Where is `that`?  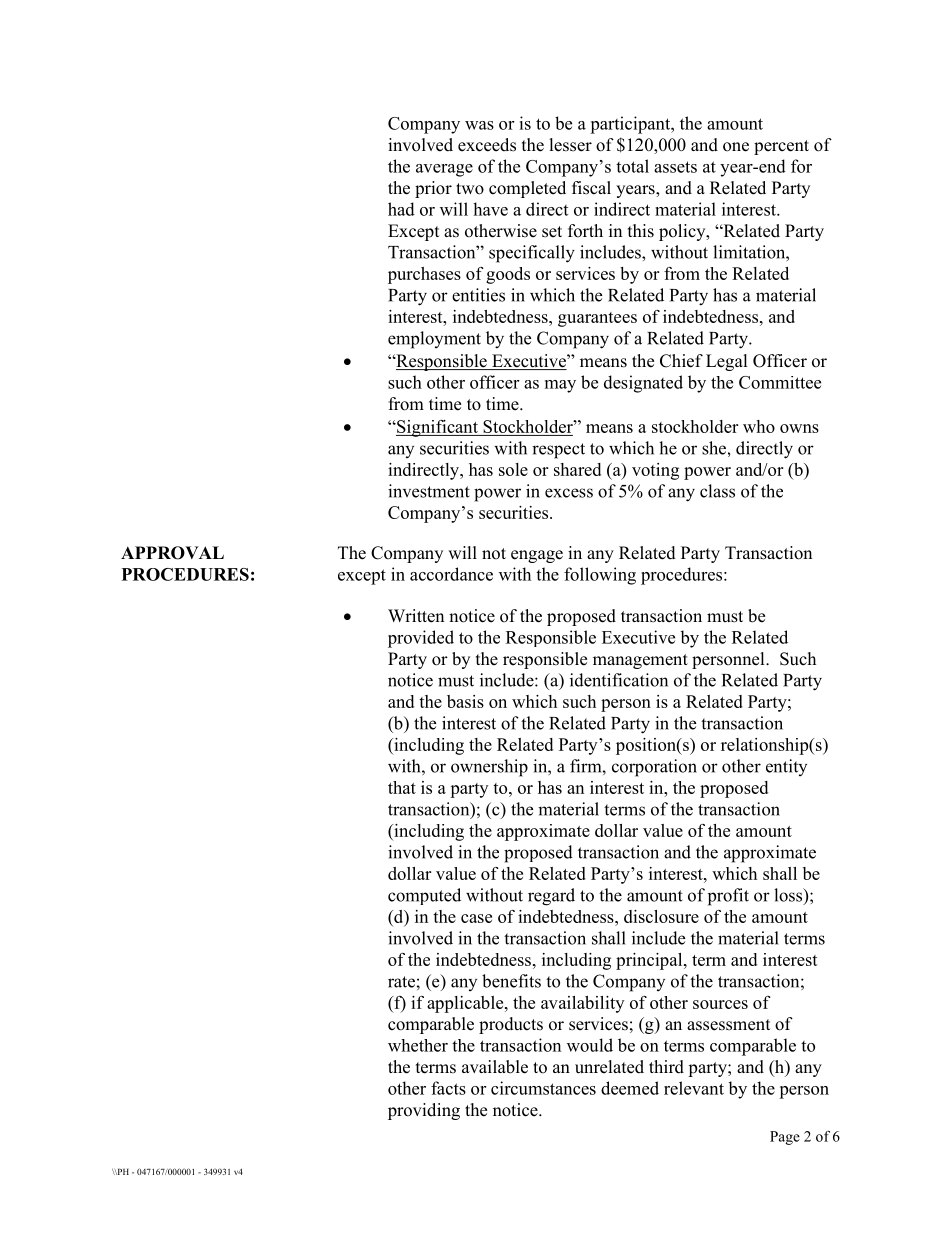
that is located at coordinates (402, 787).
